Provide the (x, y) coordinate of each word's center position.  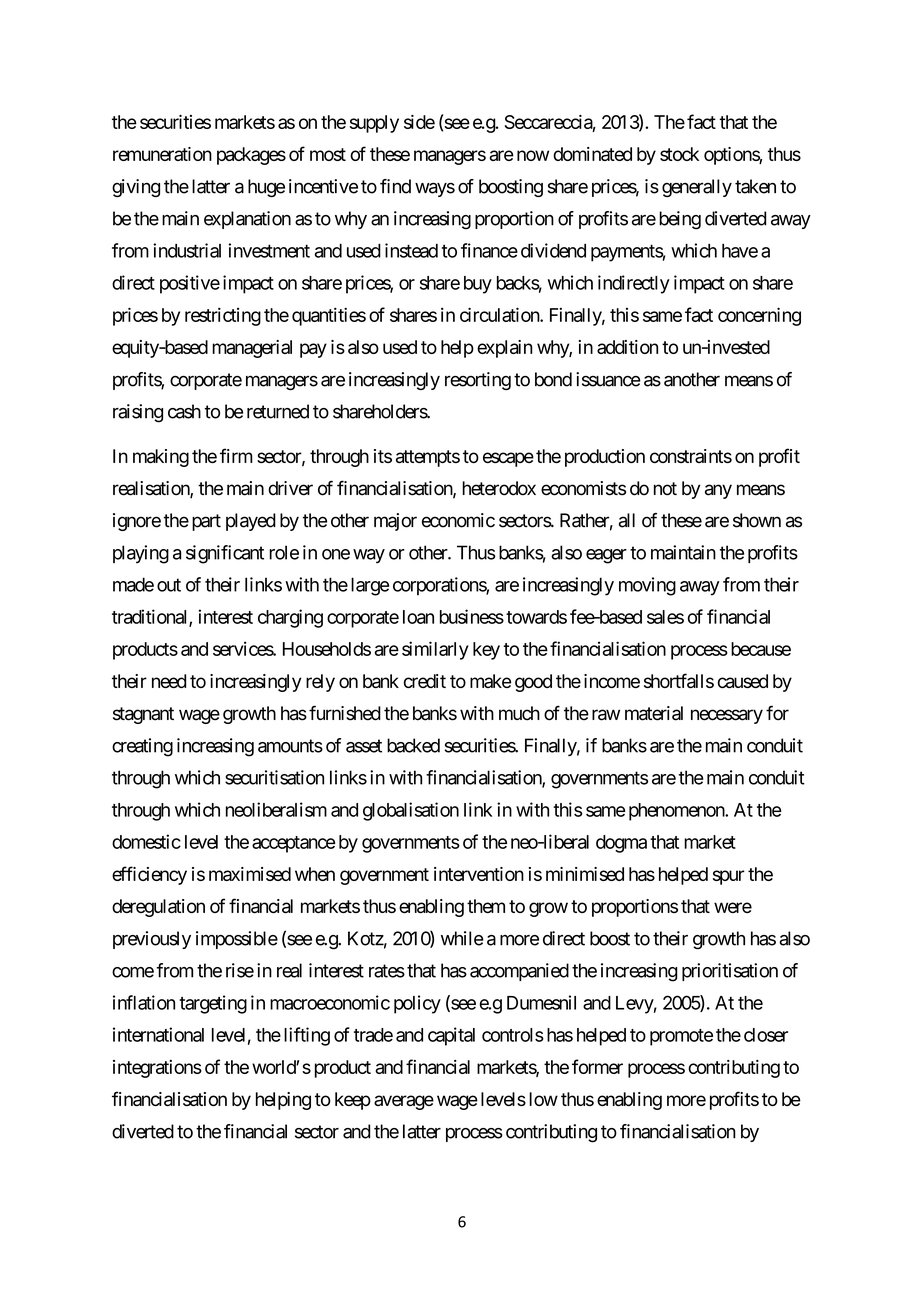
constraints (691, 456)
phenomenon (677, 812)
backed (413, 745)
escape (508, 459)
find (395, 186)
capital (451, 1036)
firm (236, 455)
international (158, 1034)
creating (142, 747)
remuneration (162, 154)
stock (679, 154)
